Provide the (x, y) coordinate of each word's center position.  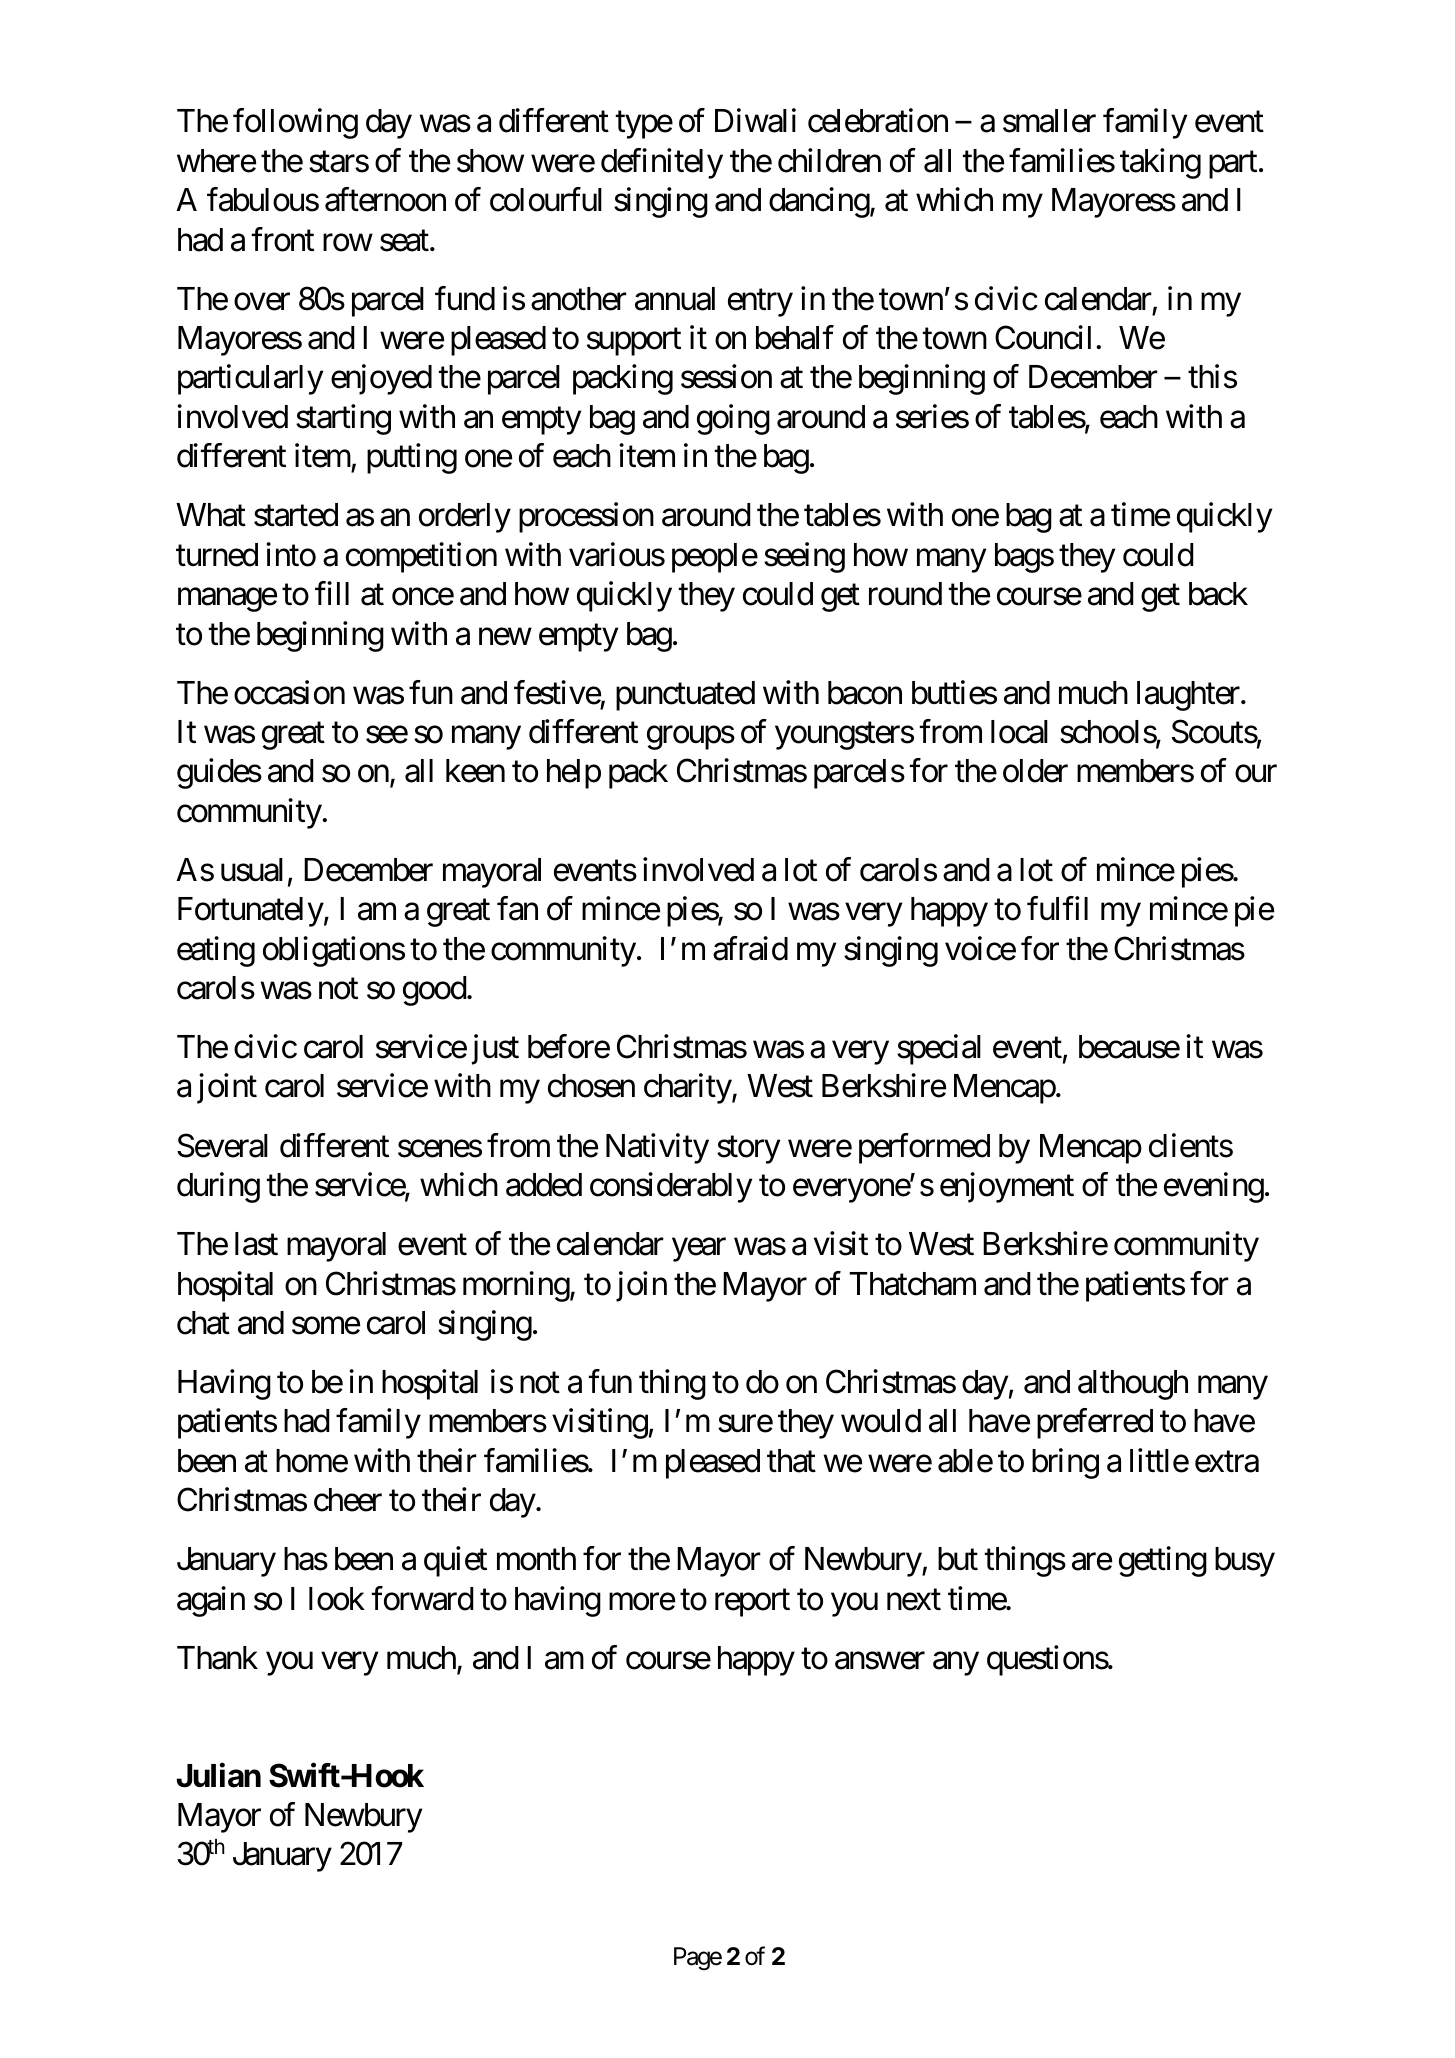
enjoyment (1007, 1187)
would (881, 1421)
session (726, 377)
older (1035, 771)
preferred (1095, 1424)
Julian (218, 1776)
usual (252, 870)
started (296, 515)
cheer (348, 1500)
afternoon (385, 199)
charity (688, 1089)
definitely (662, 163)
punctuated (685, 696)
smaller (1049, 121)
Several (222, 1145)
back (1218, 594)
